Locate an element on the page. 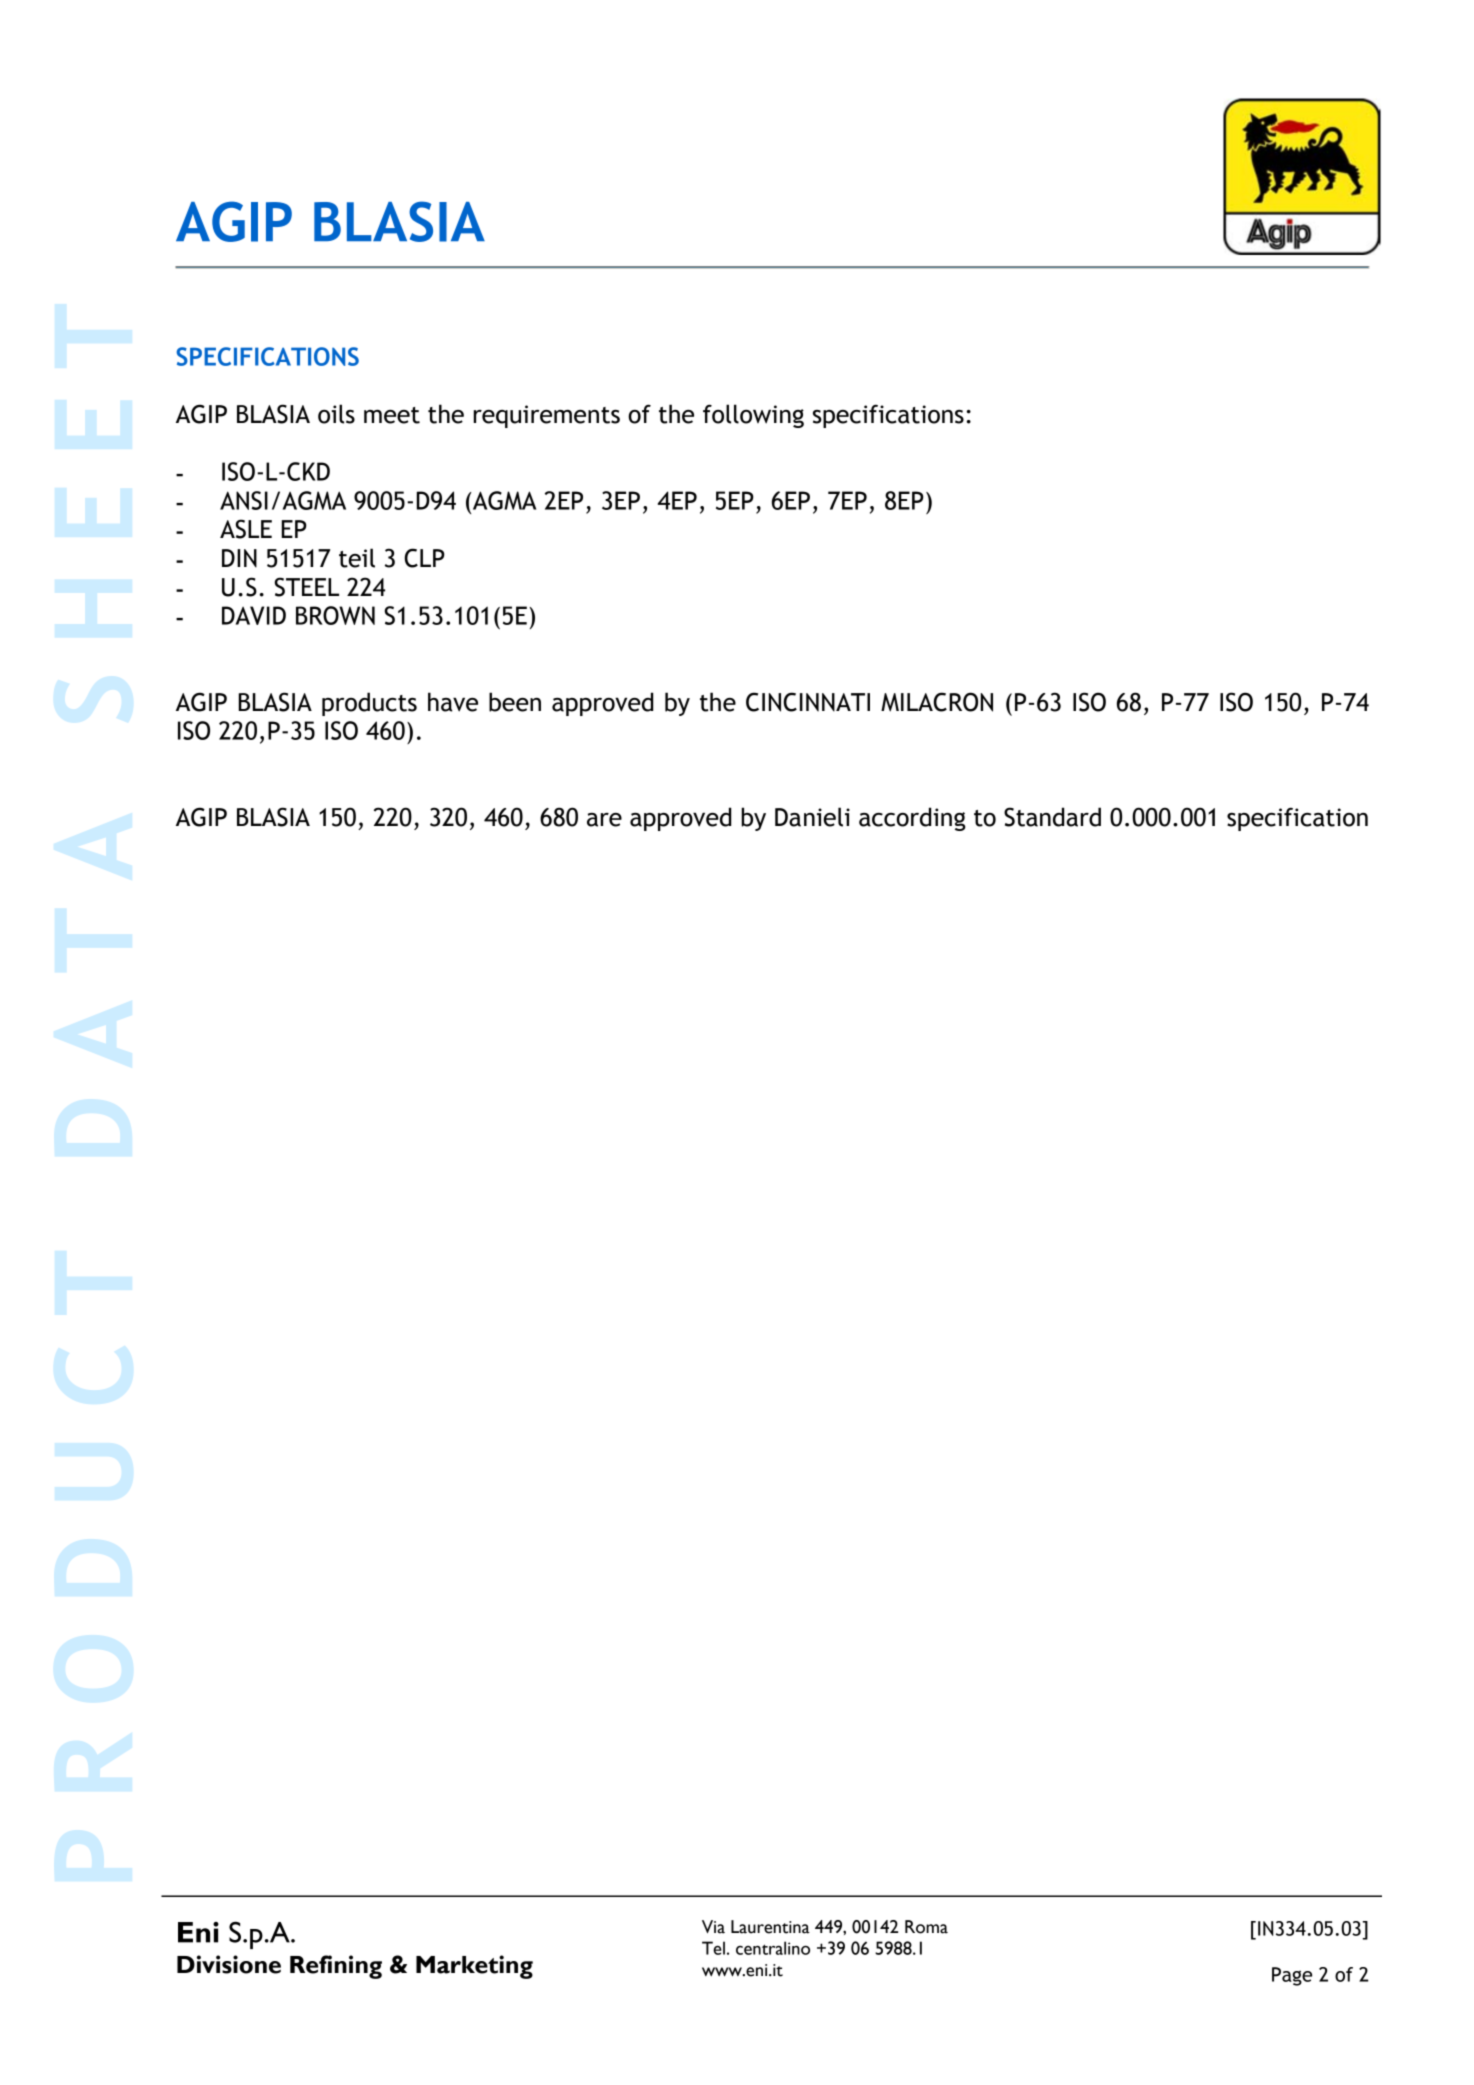  Refining is located at coordinates (336, 1967).
